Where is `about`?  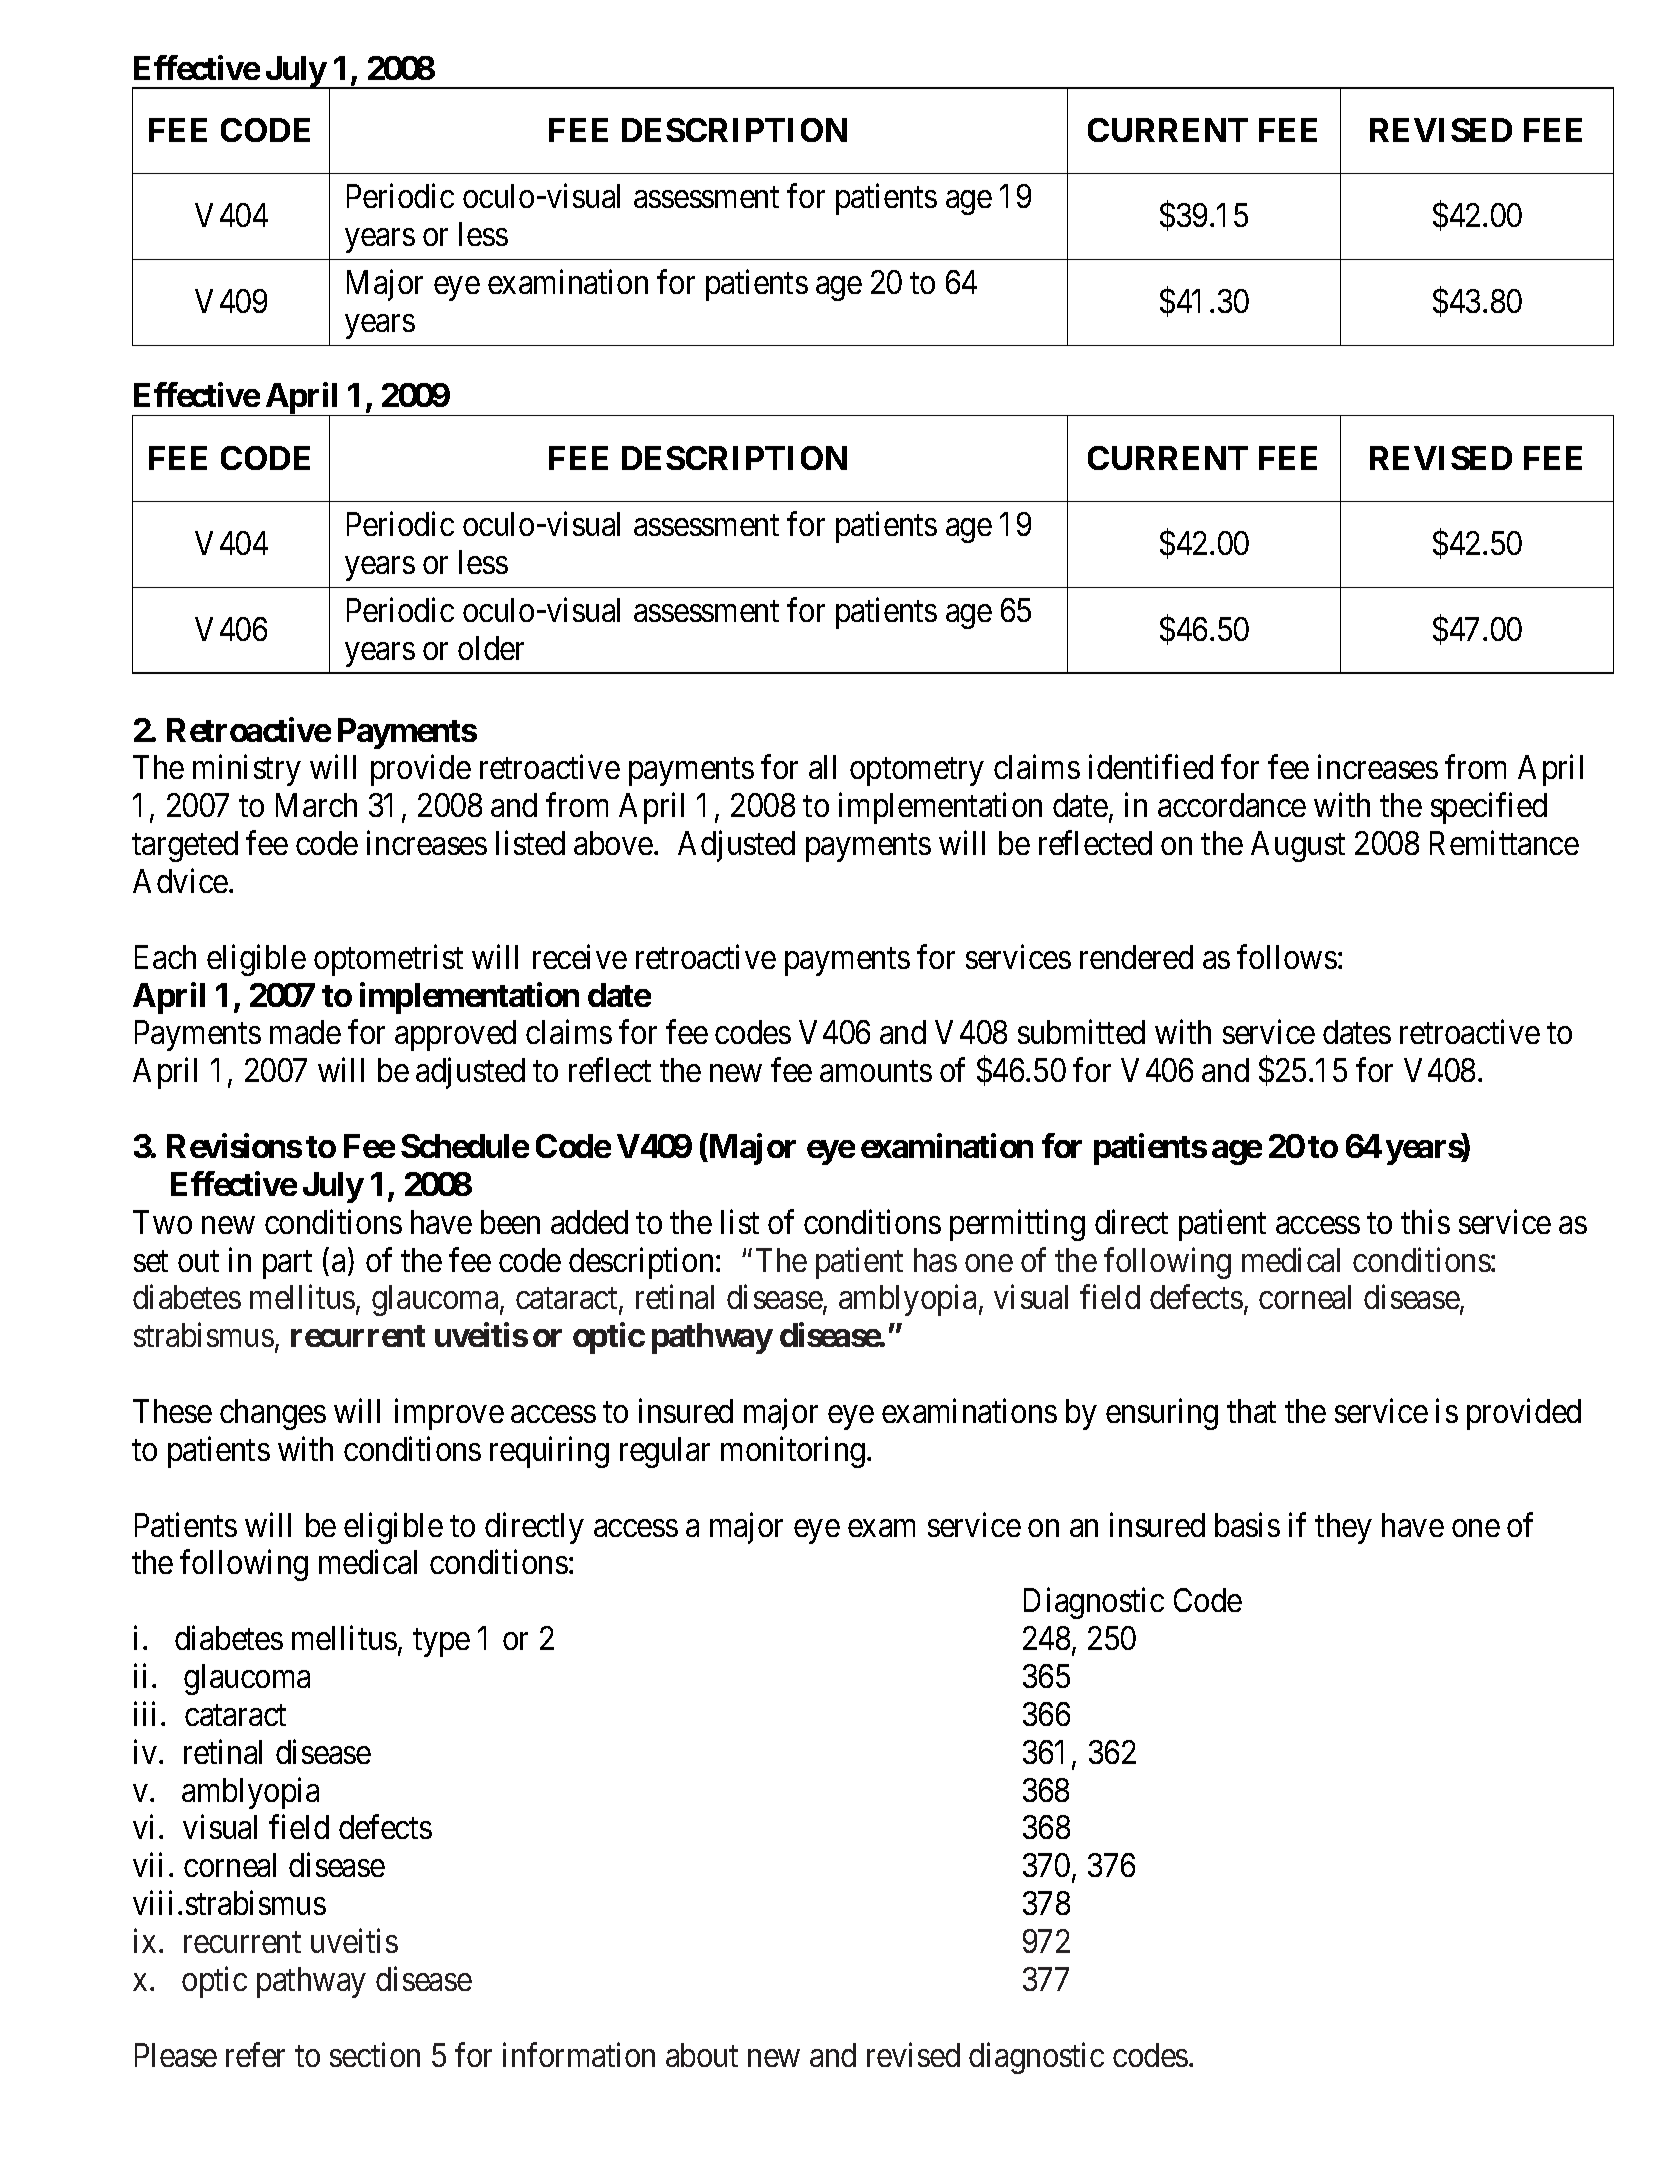 about is located at coordinates (702, 2055).
